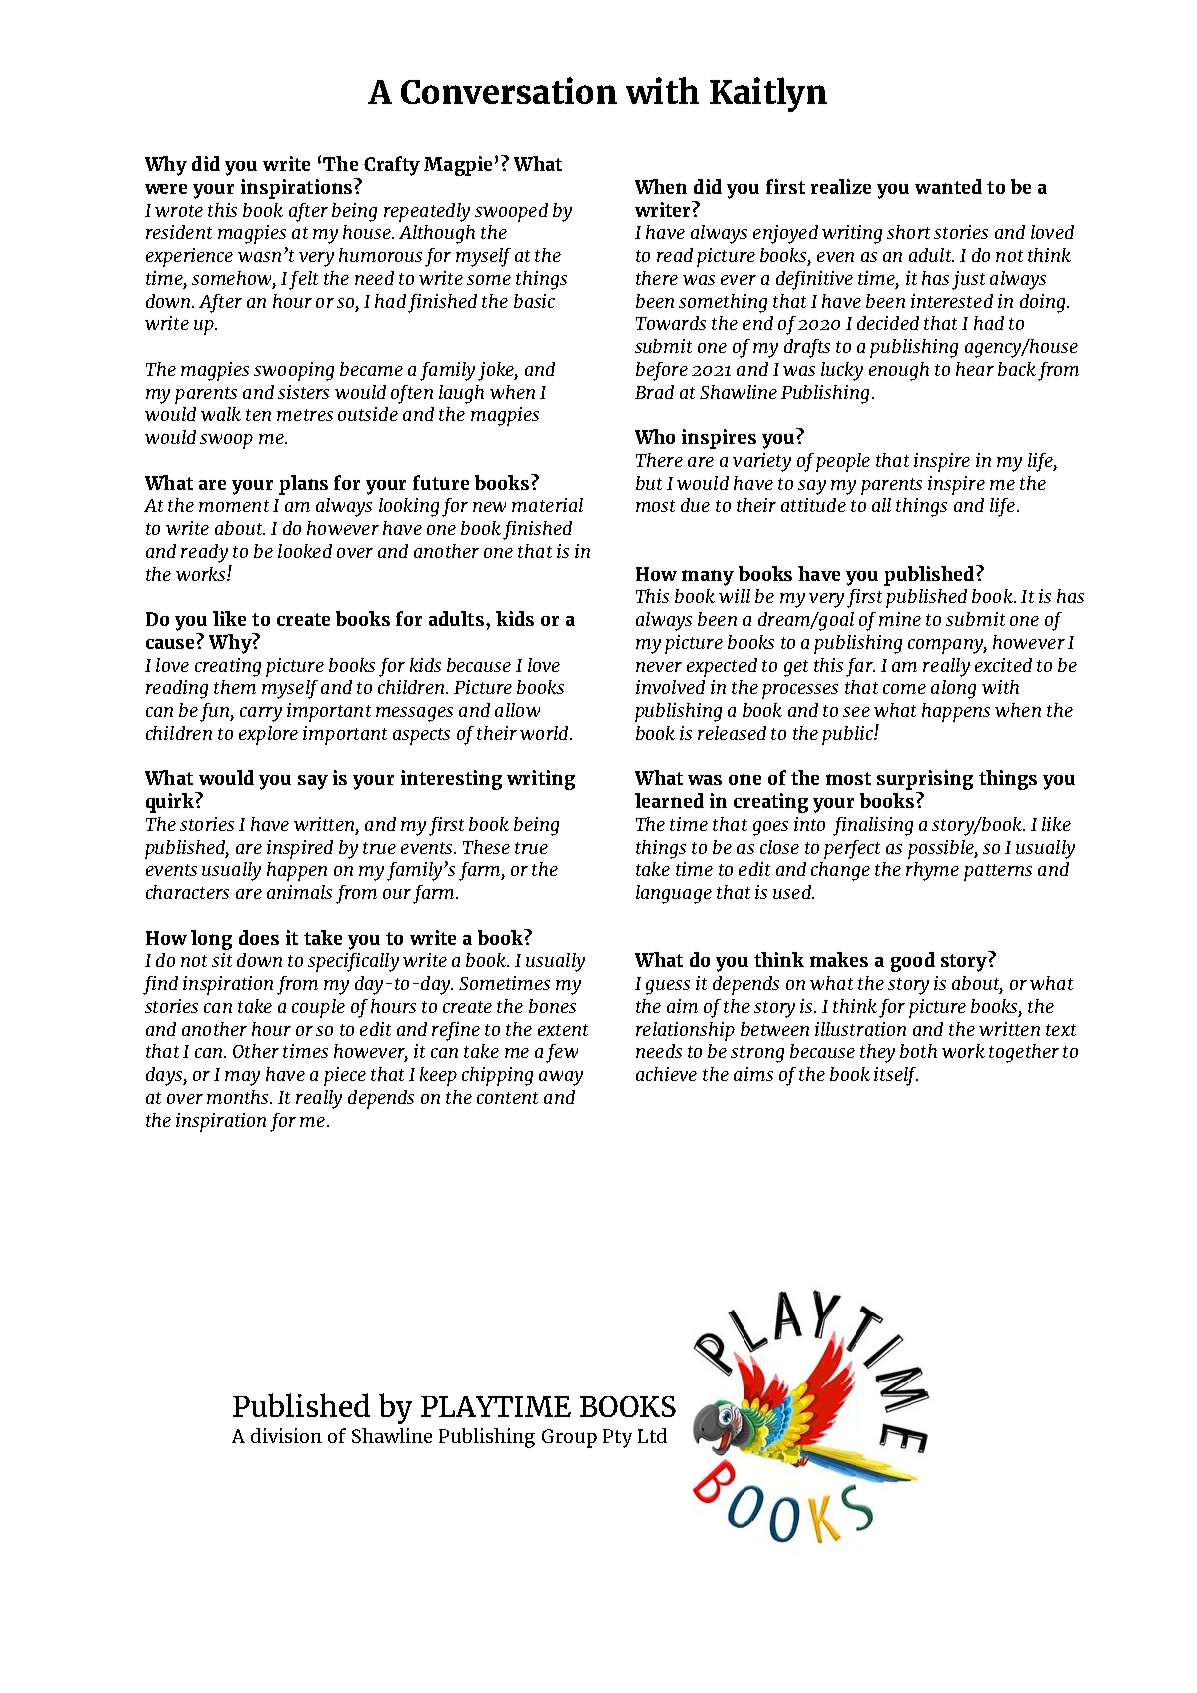 The height and width of the image is (1693, 1197). I want to click on away, so click(561, 1078).
